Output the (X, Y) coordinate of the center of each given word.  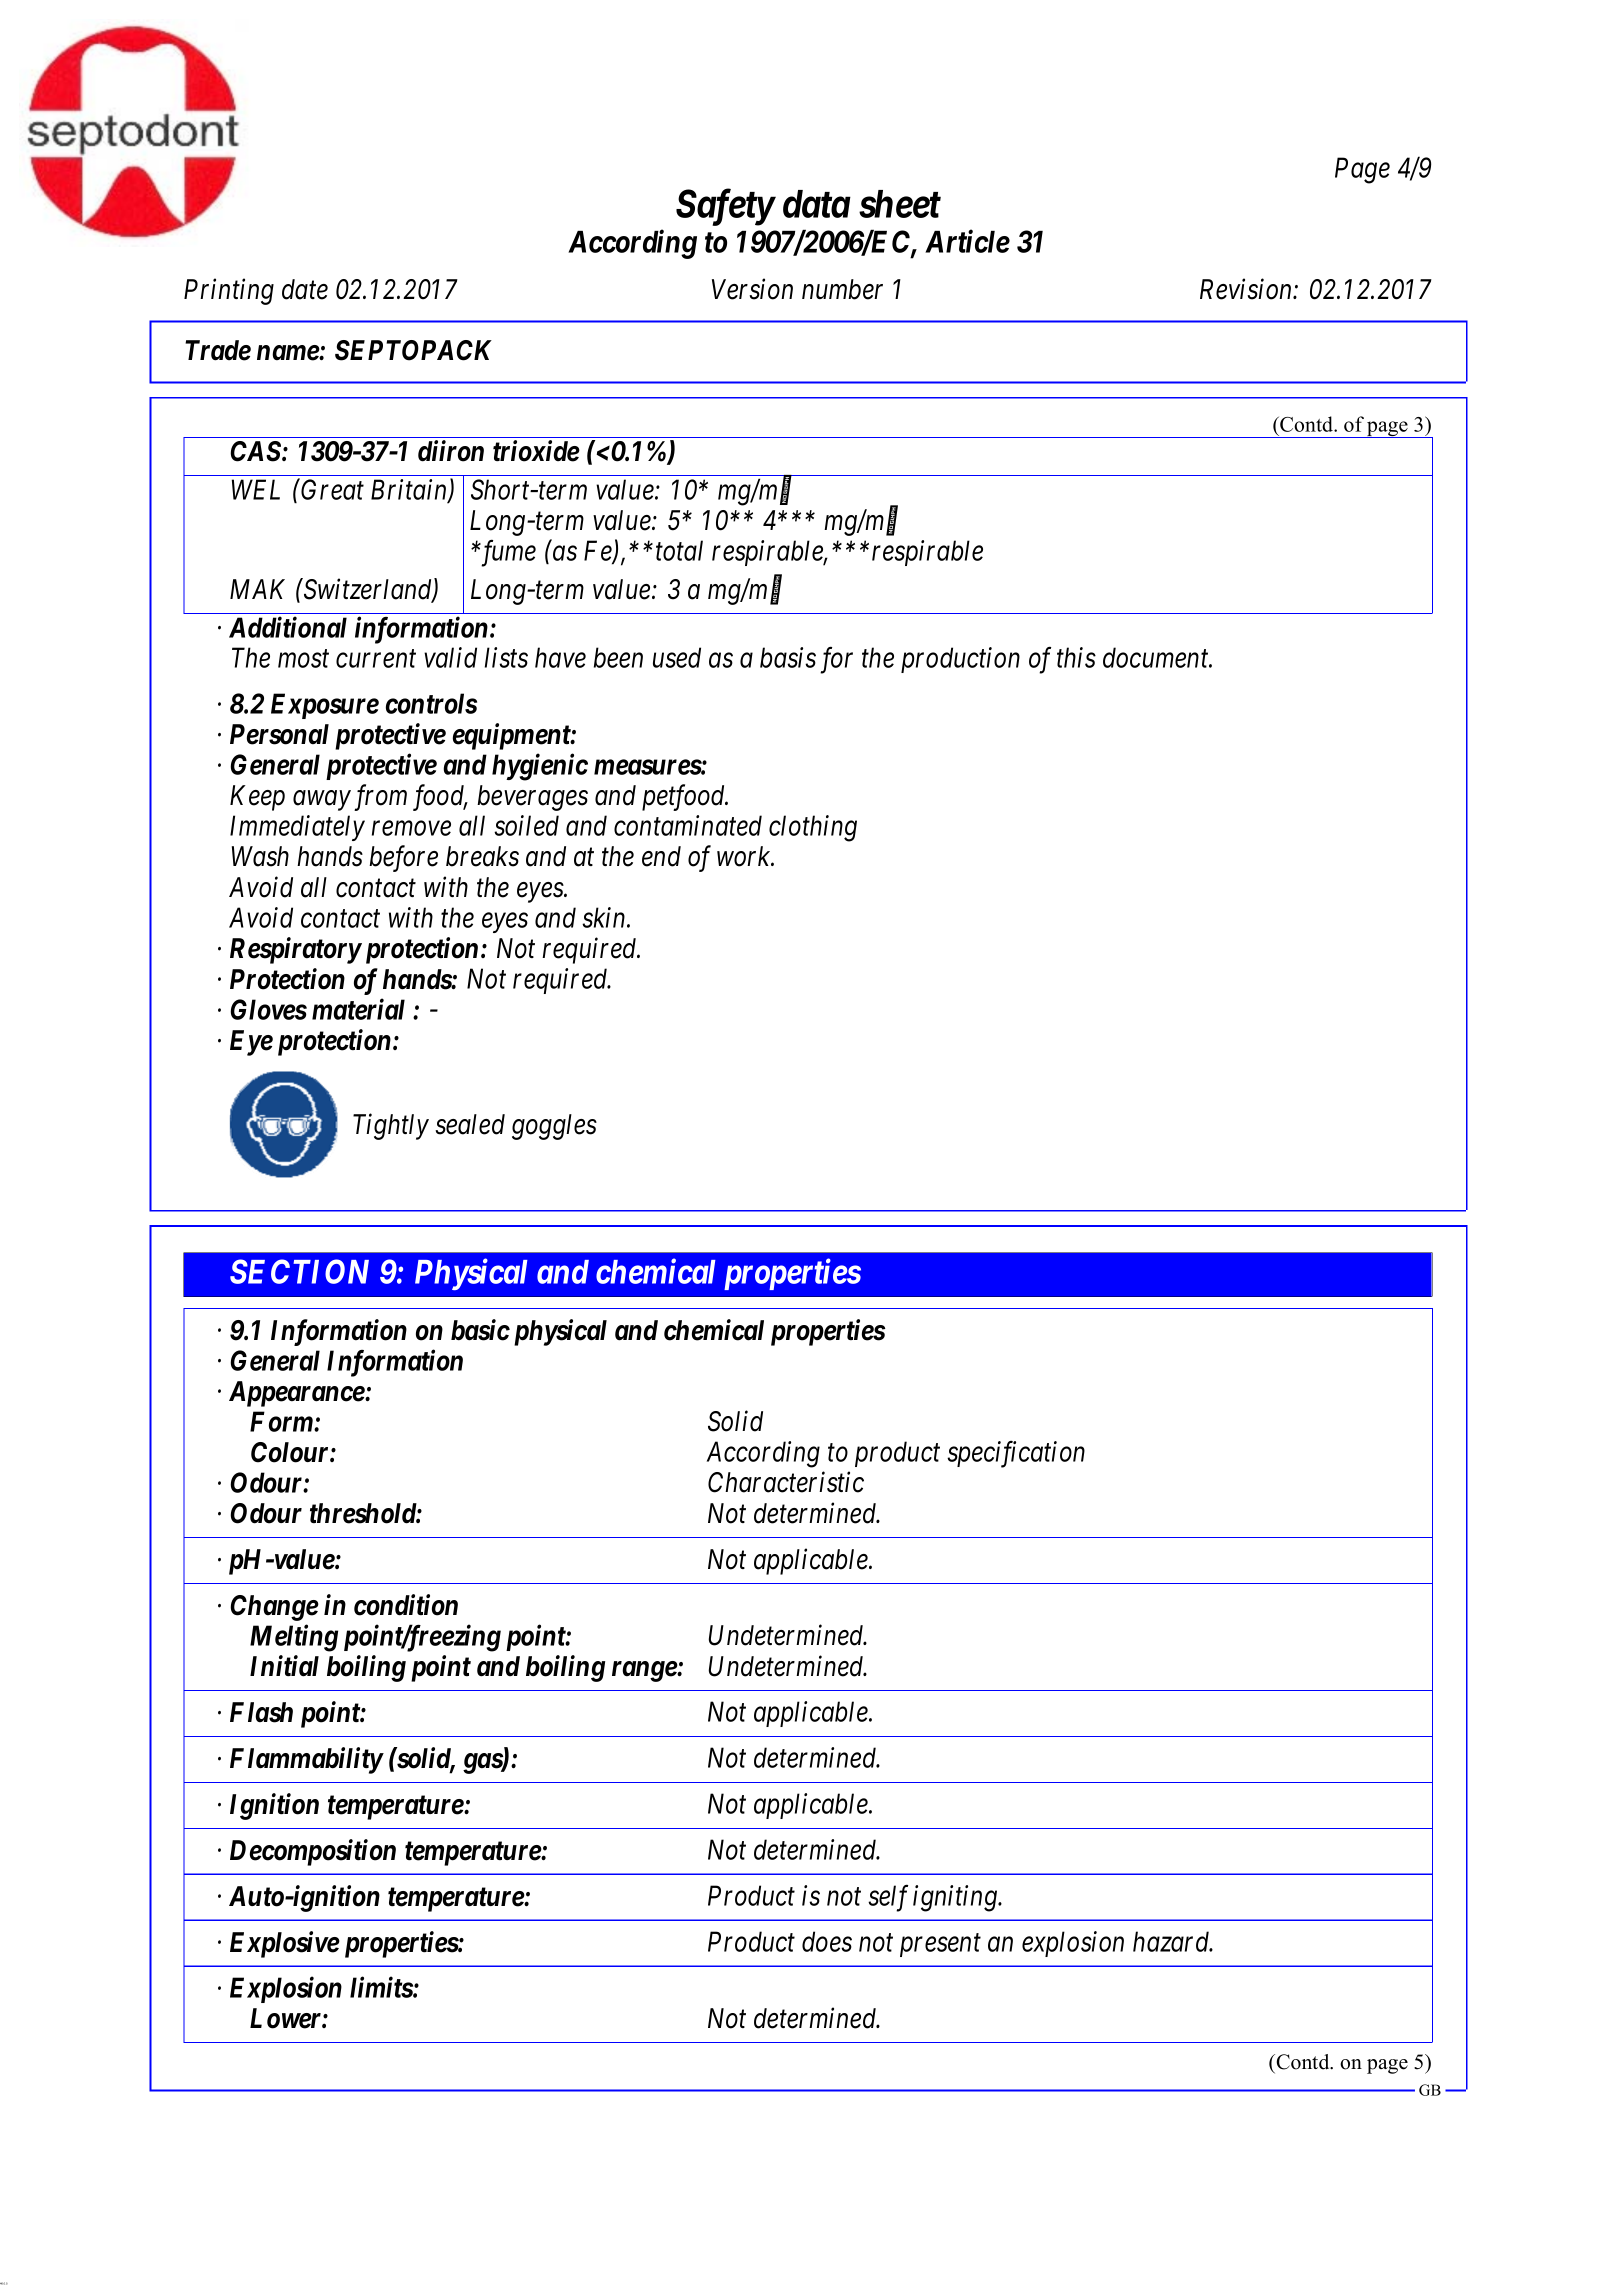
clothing (813, 828)
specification (1016, 1454)
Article (967, 241)
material (358, 1009)
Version (752, 289)
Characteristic (786, 1482)
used (677, 657)
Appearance (297, 1394)
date (305, 289)
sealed (470, 1124)
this (1076, 657)
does (827, 1941)
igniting (956, 1898)
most (303, 659)
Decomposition (313, 1852)
